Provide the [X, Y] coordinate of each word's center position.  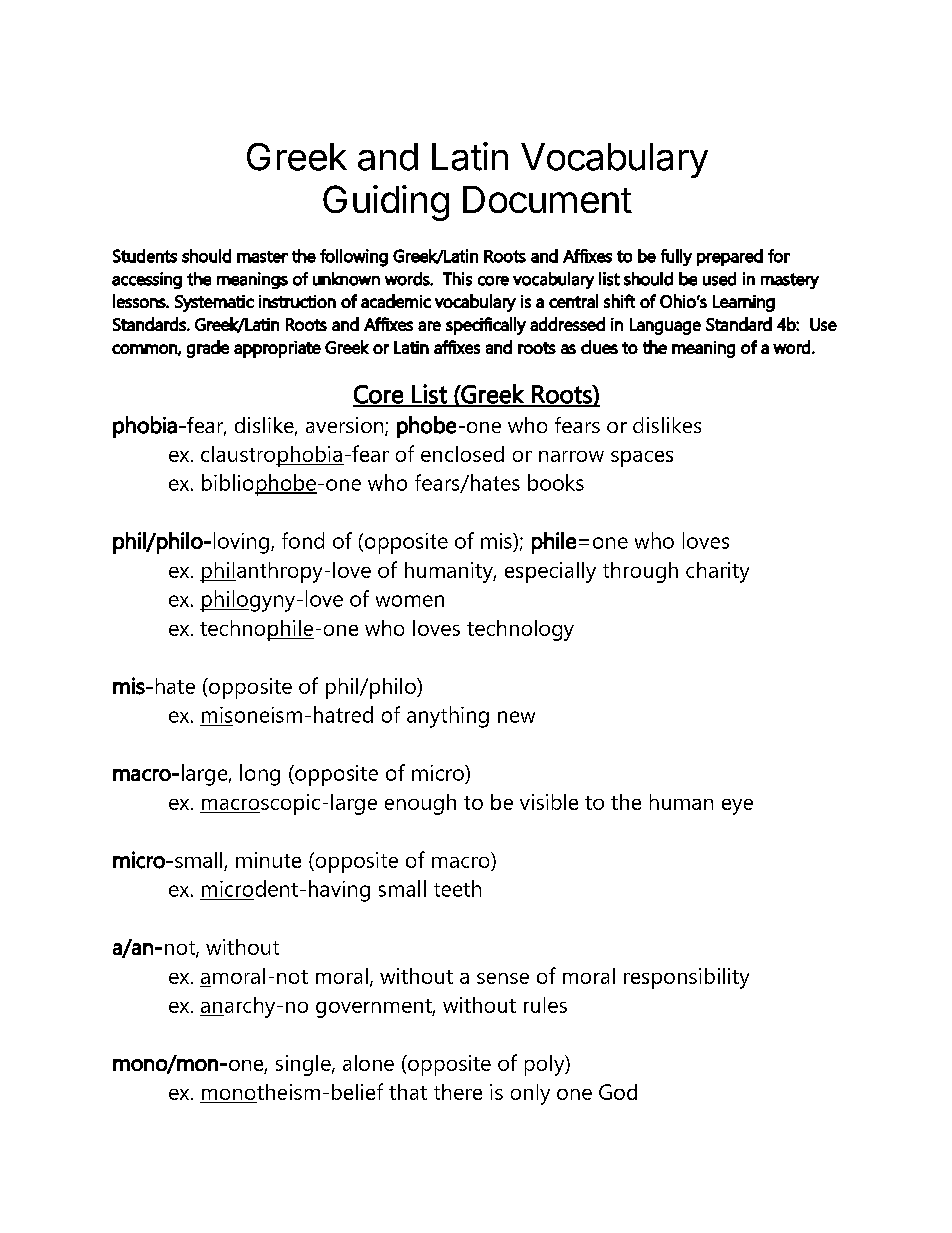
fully [676, 257]
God [618, 1092]
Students [145, 256]
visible [549, 802]
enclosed [462, 454]
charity [717, 572]
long [260, 775]
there [458, 1092]
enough [420, 804]
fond [303, 540]
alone [368, 1063]
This [457, 279]
